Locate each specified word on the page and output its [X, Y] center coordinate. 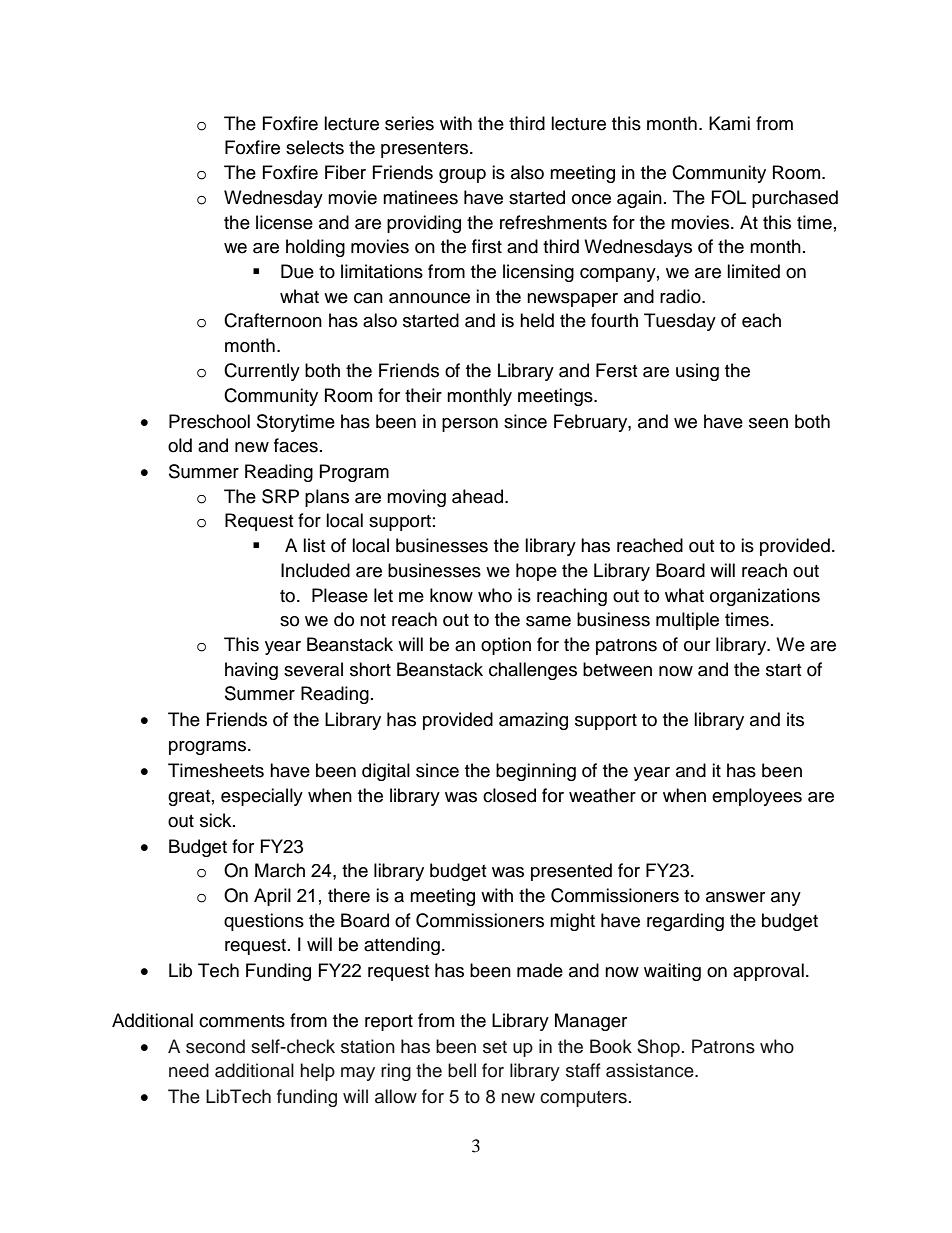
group [462, 176]
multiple [687, 621]
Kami [729, 123]
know [451, 595]
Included [315, 570]
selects [315, 147]
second [215, 1046]
